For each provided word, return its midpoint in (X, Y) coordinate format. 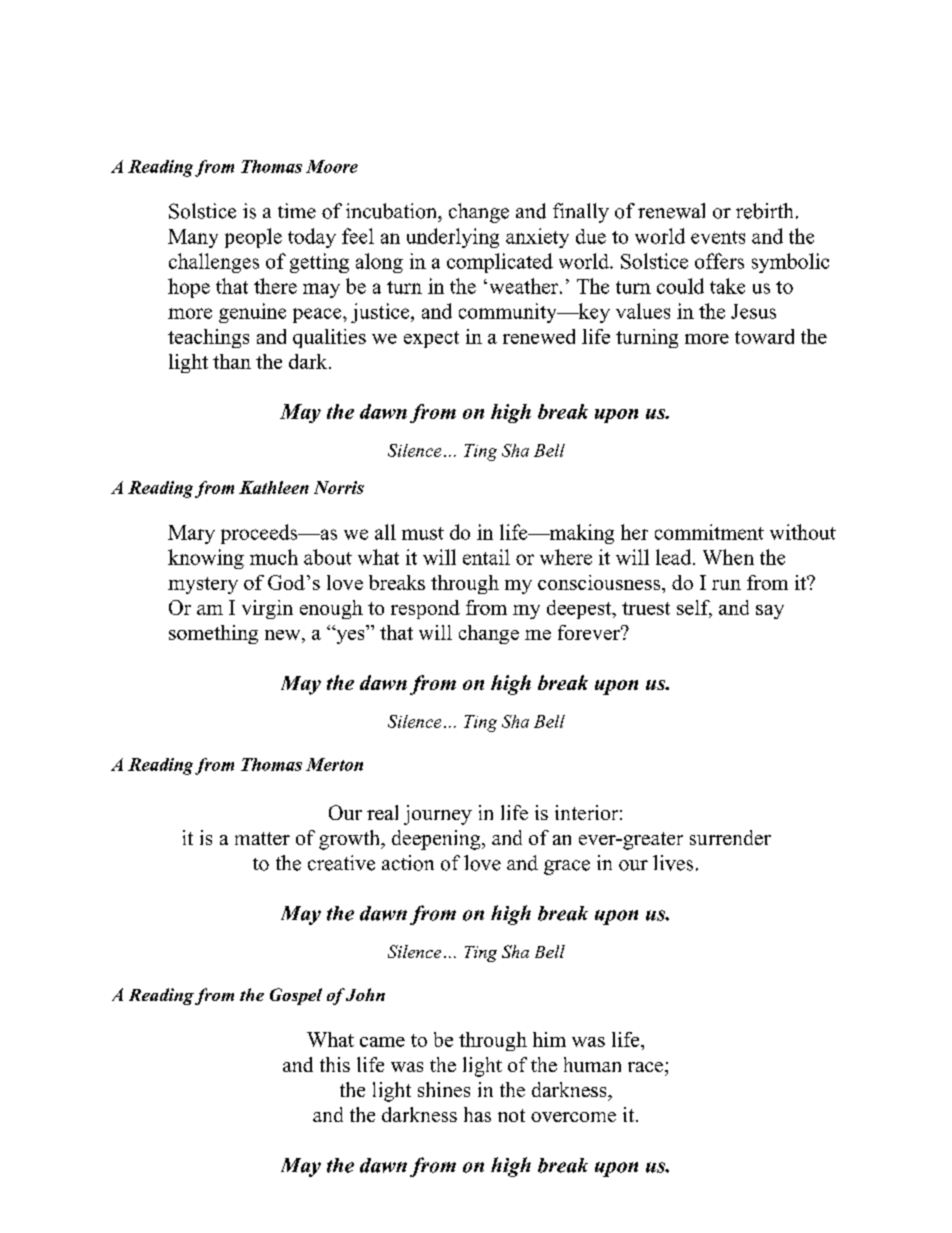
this (335, 1064)
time (297, 211)
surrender (730, 837)
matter (262, 838)
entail (486, 557)
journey (438, 815)
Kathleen (274, 487)
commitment (709, 532)
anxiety (537, 238)
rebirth (764, 211)
